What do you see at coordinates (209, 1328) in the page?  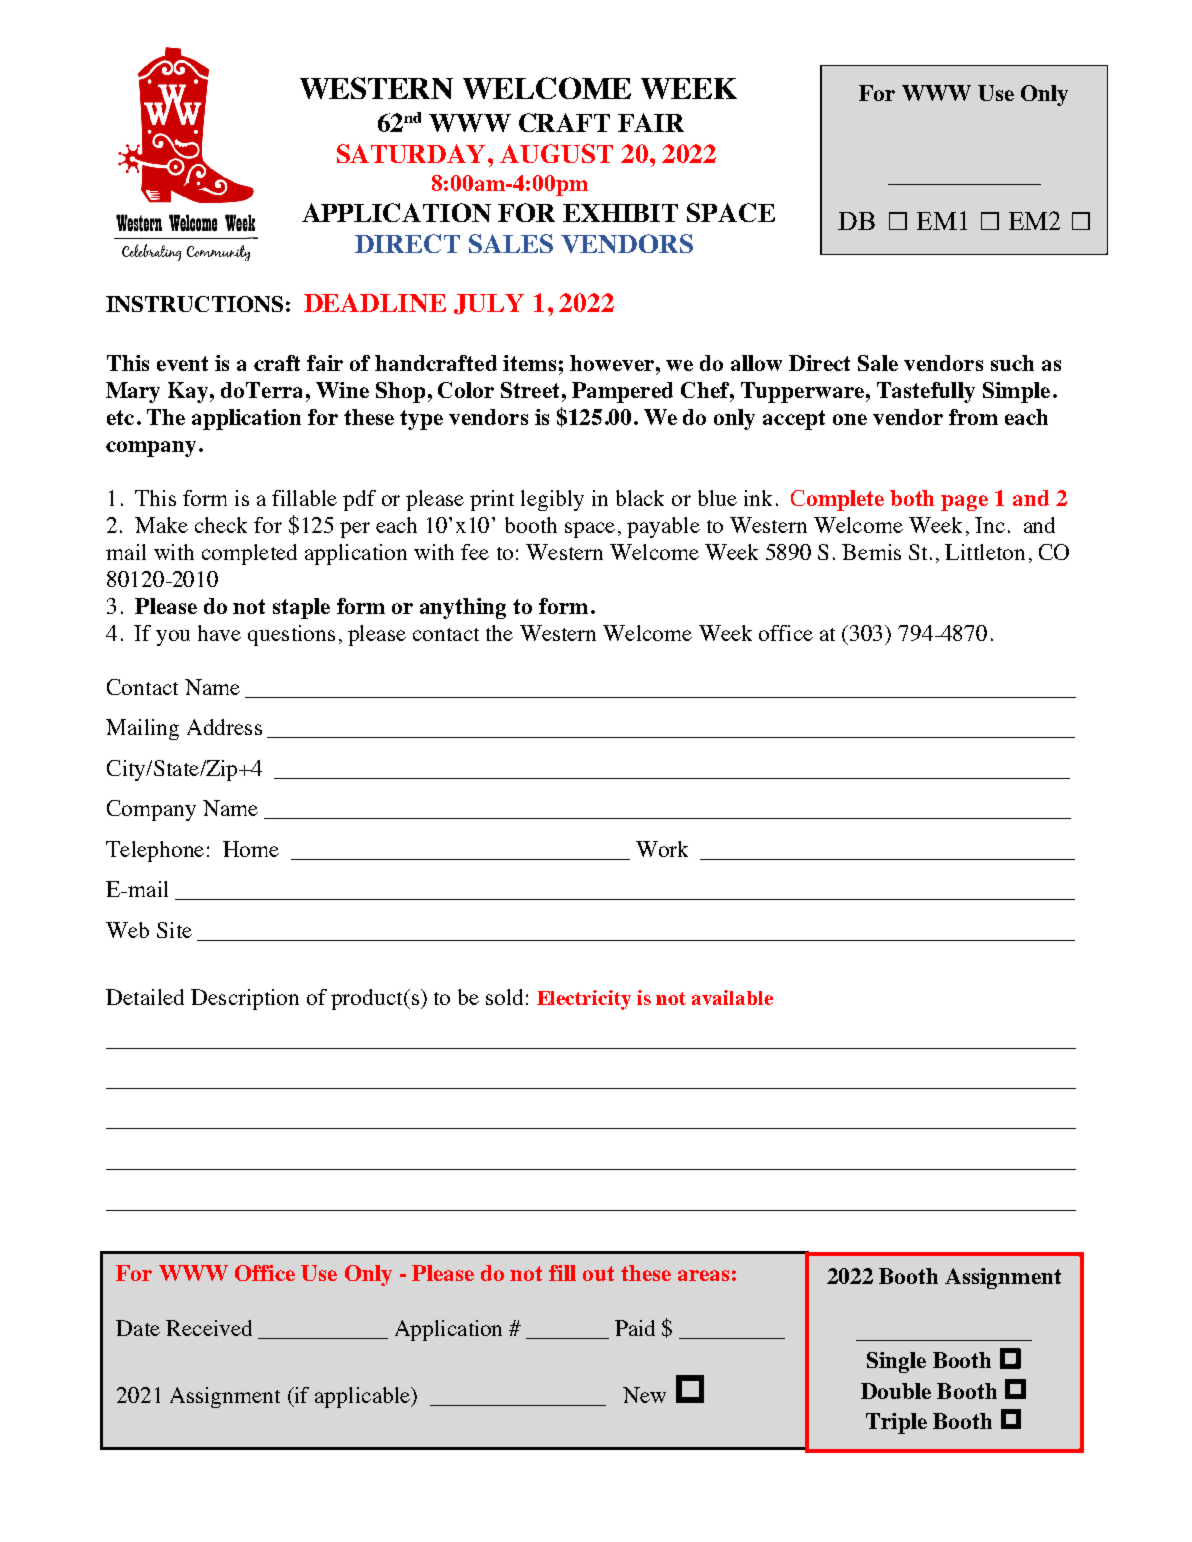 I see `Received` at bounding box center [209, 1328].
